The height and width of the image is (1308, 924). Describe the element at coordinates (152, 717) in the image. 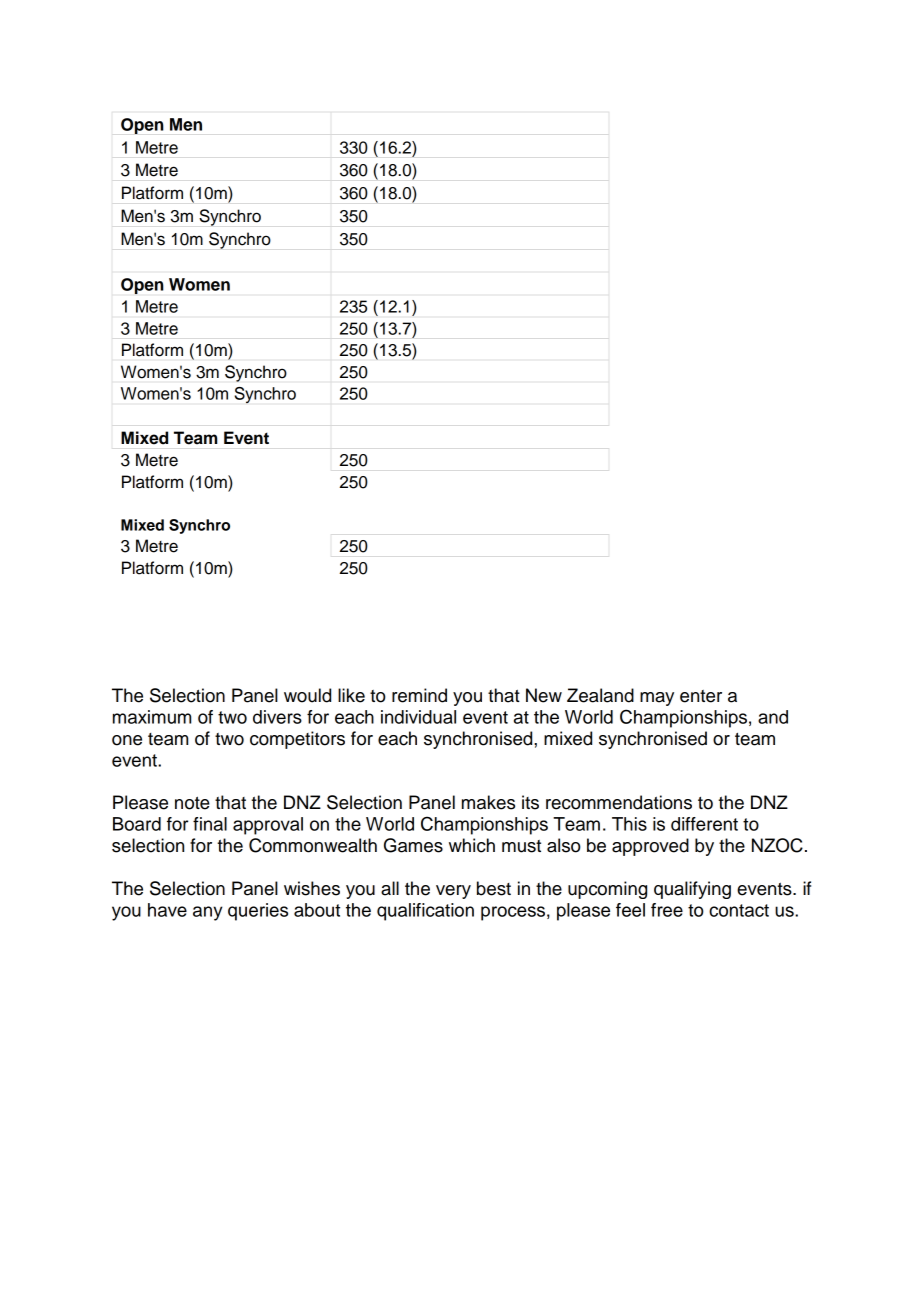

I see `maximum` at that location.
